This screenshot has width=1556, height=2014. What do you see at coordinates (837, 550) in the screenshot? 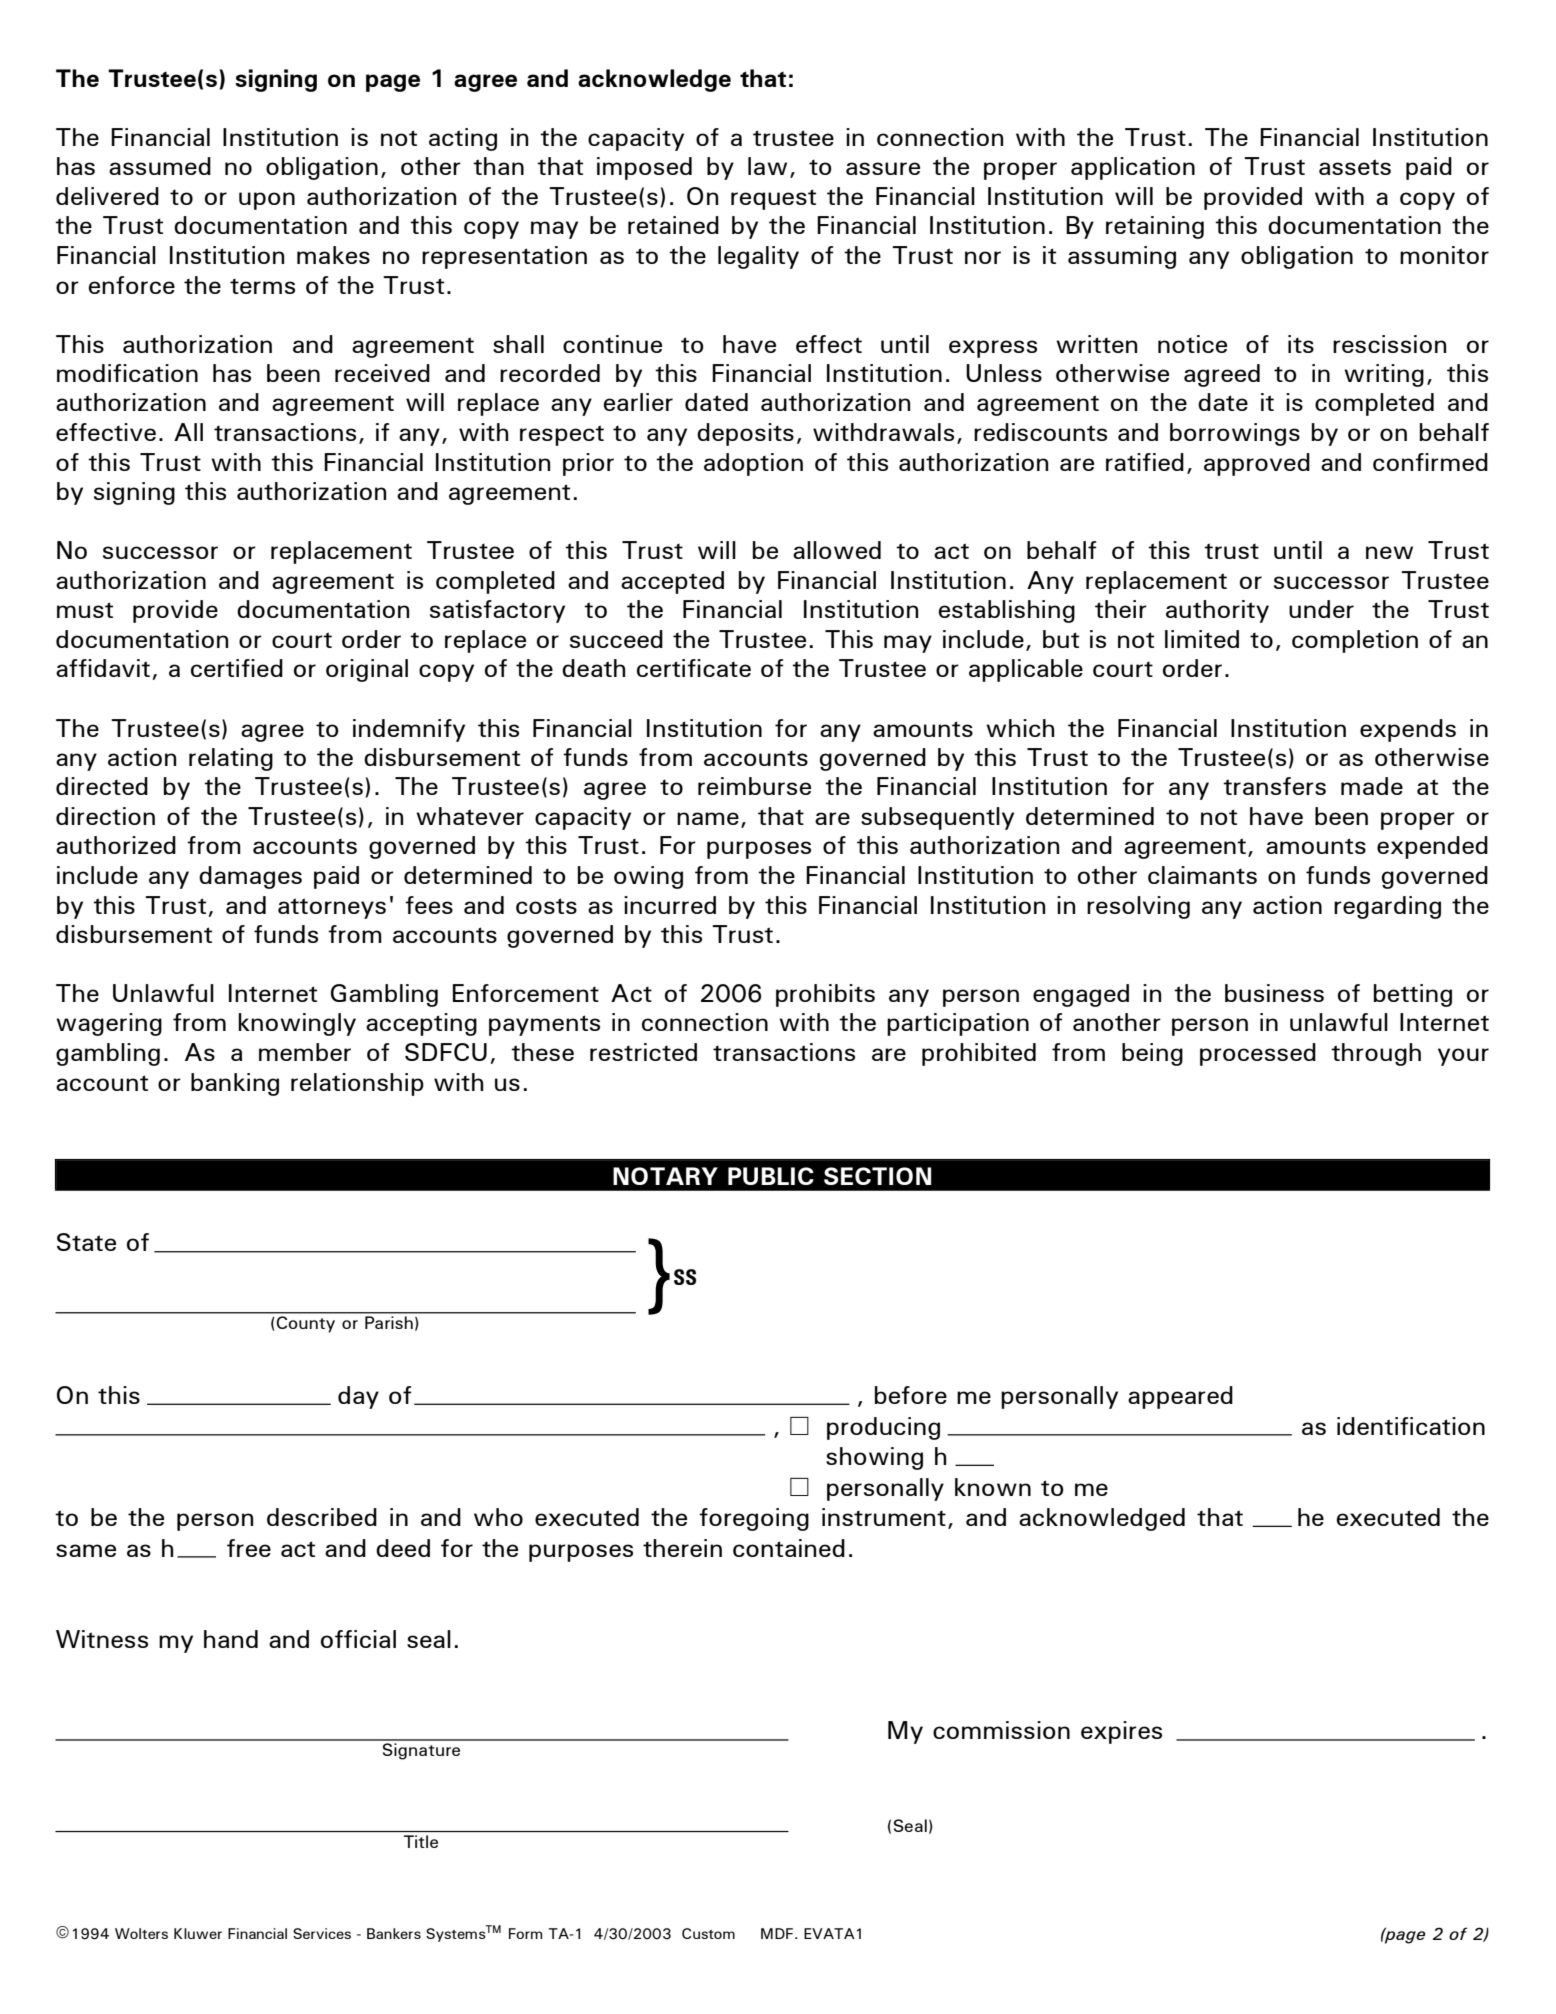
I see `allowed` at bounding box center [837, 550].
